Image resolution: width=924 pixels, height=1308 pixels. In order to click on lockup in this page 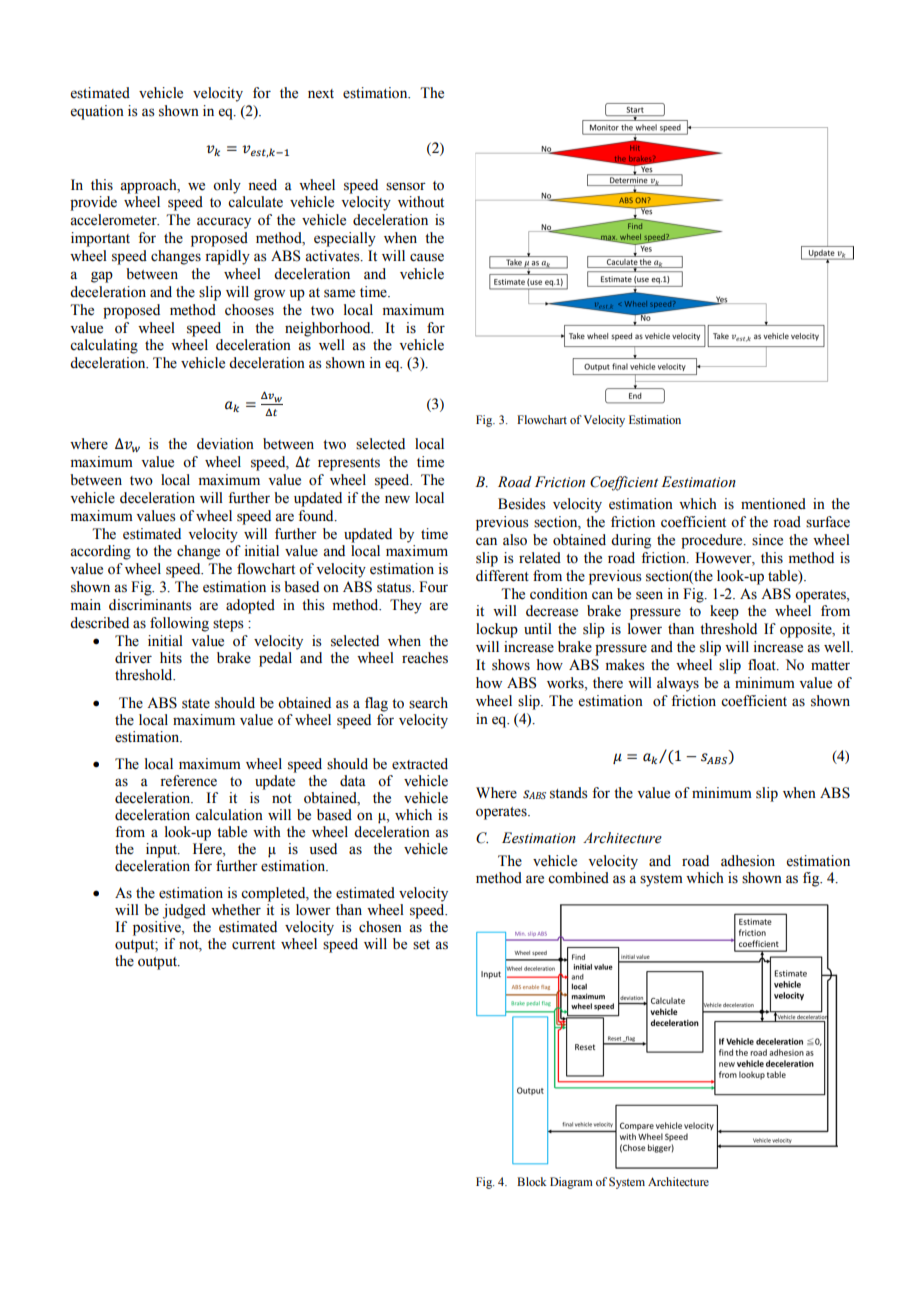, I will do `click(497, 630)`.
